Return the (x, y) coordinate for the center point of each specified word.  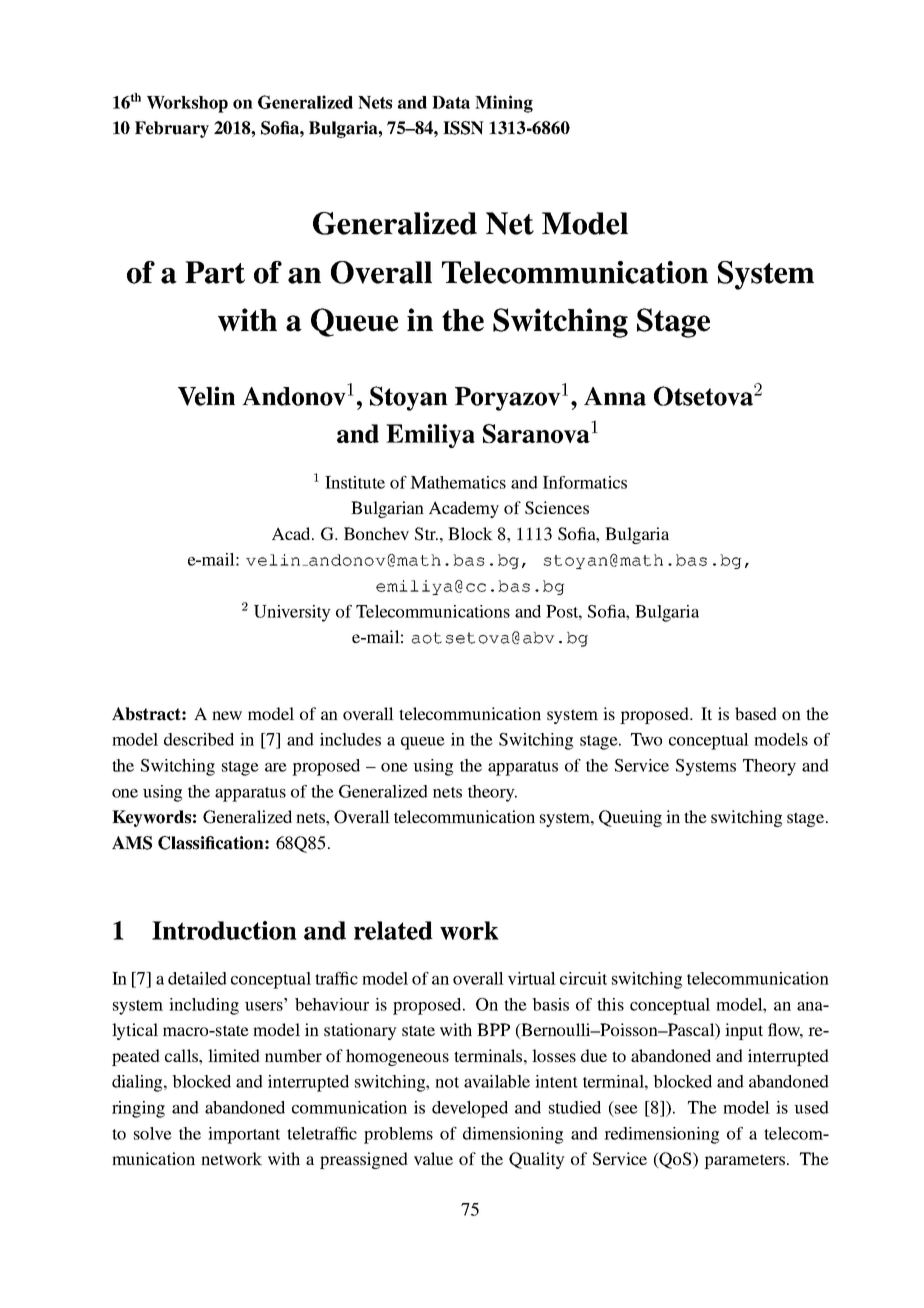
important (244, 1135)
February (172, 129)
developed (470, 1109)
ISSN (463, 128)
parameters (746, 1161)
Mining (504, 104)
